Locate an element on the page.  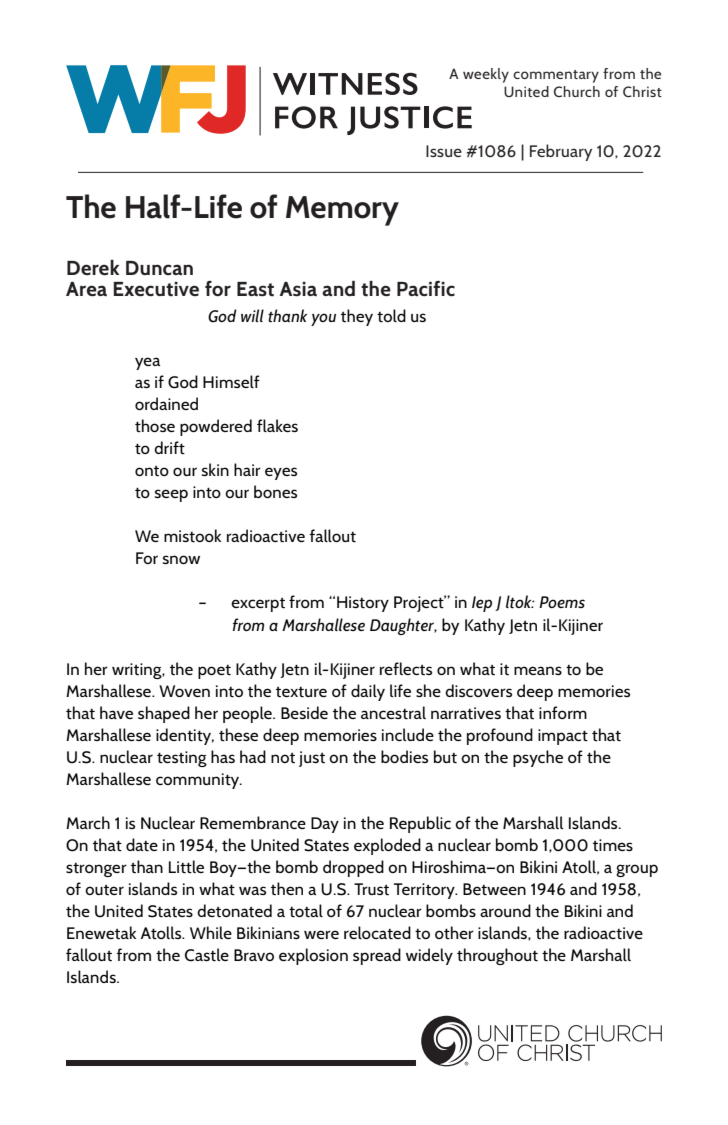
Duncan is located at coordinates (159, 268).
